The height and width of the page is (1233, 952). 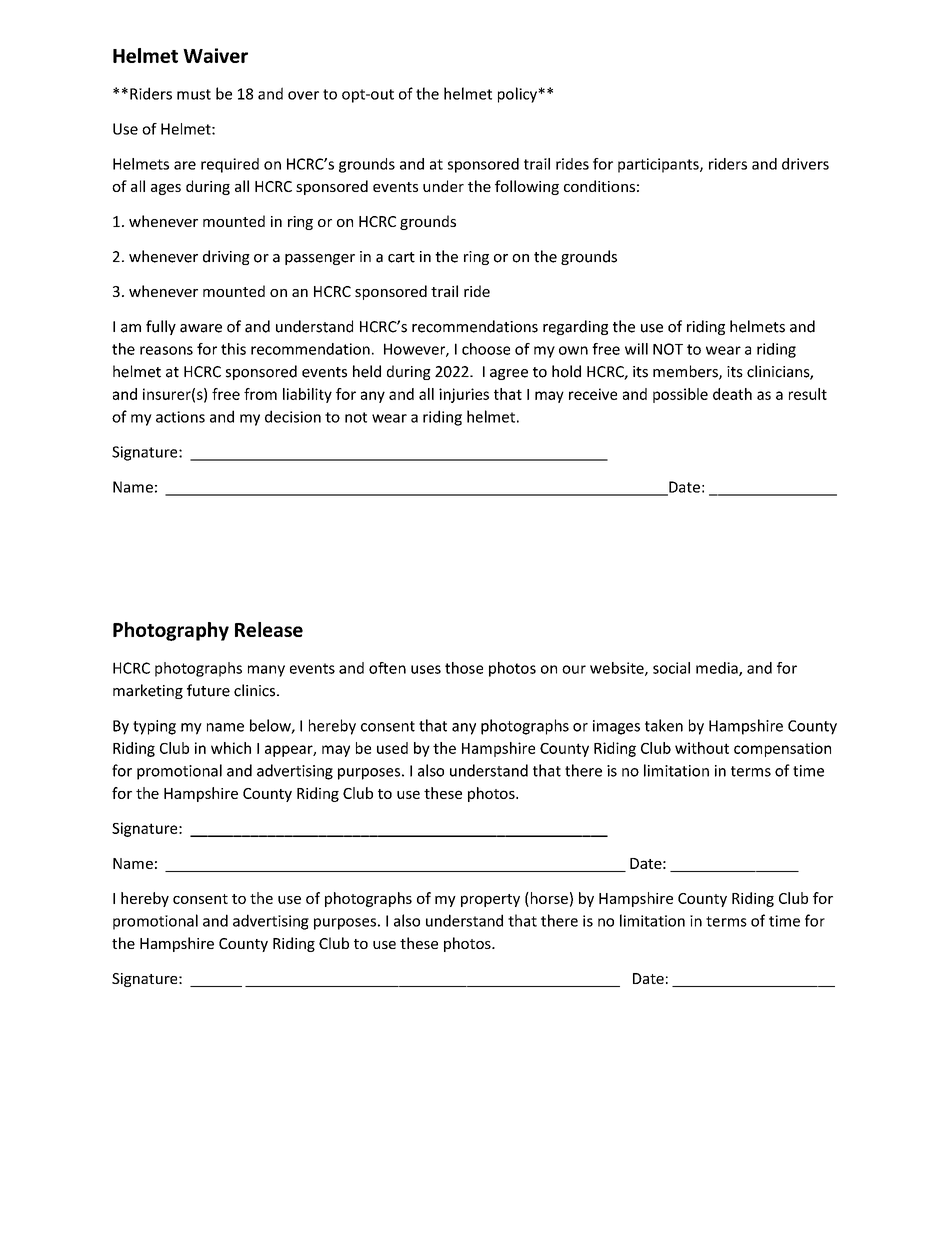 What do you see at coordinates (548, 898) in the page?
I see `horse` at bounding box center [548, 898].
